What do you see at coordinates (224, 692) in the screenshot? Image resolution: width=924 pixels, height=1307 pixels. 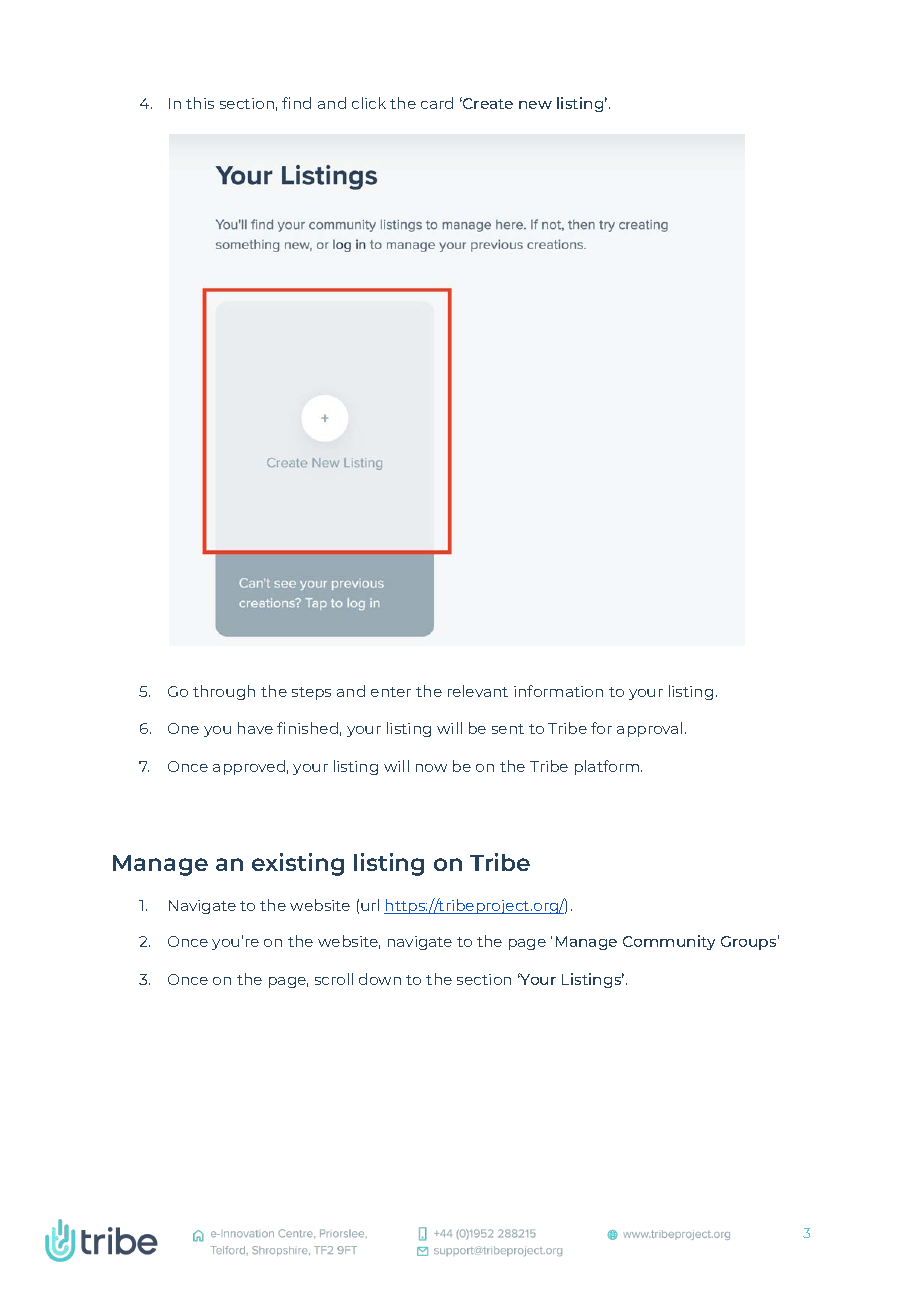 I see `through` at bounding box center [224, 692].
